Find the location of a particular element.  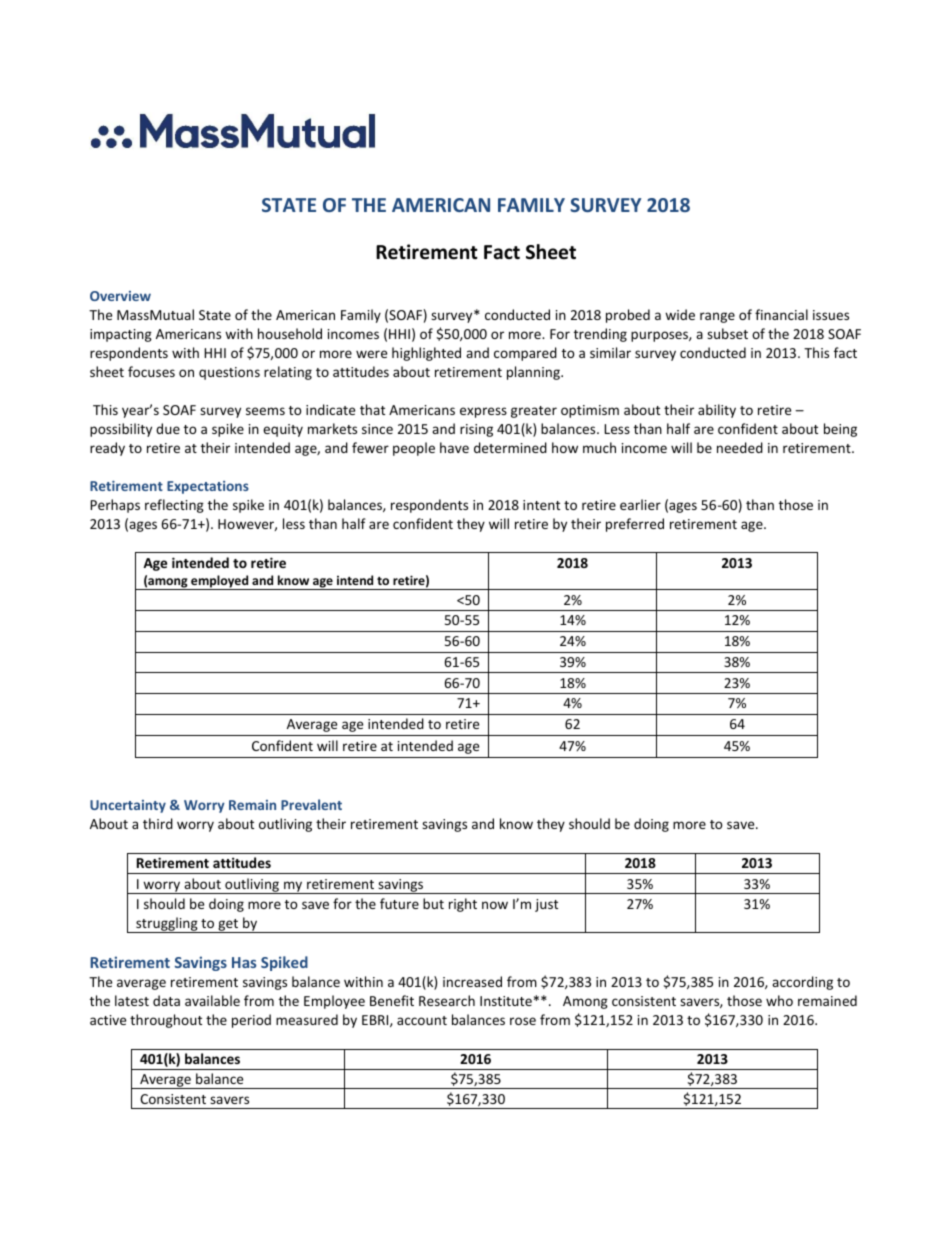

Research is located at coordinates (447, 1000).
